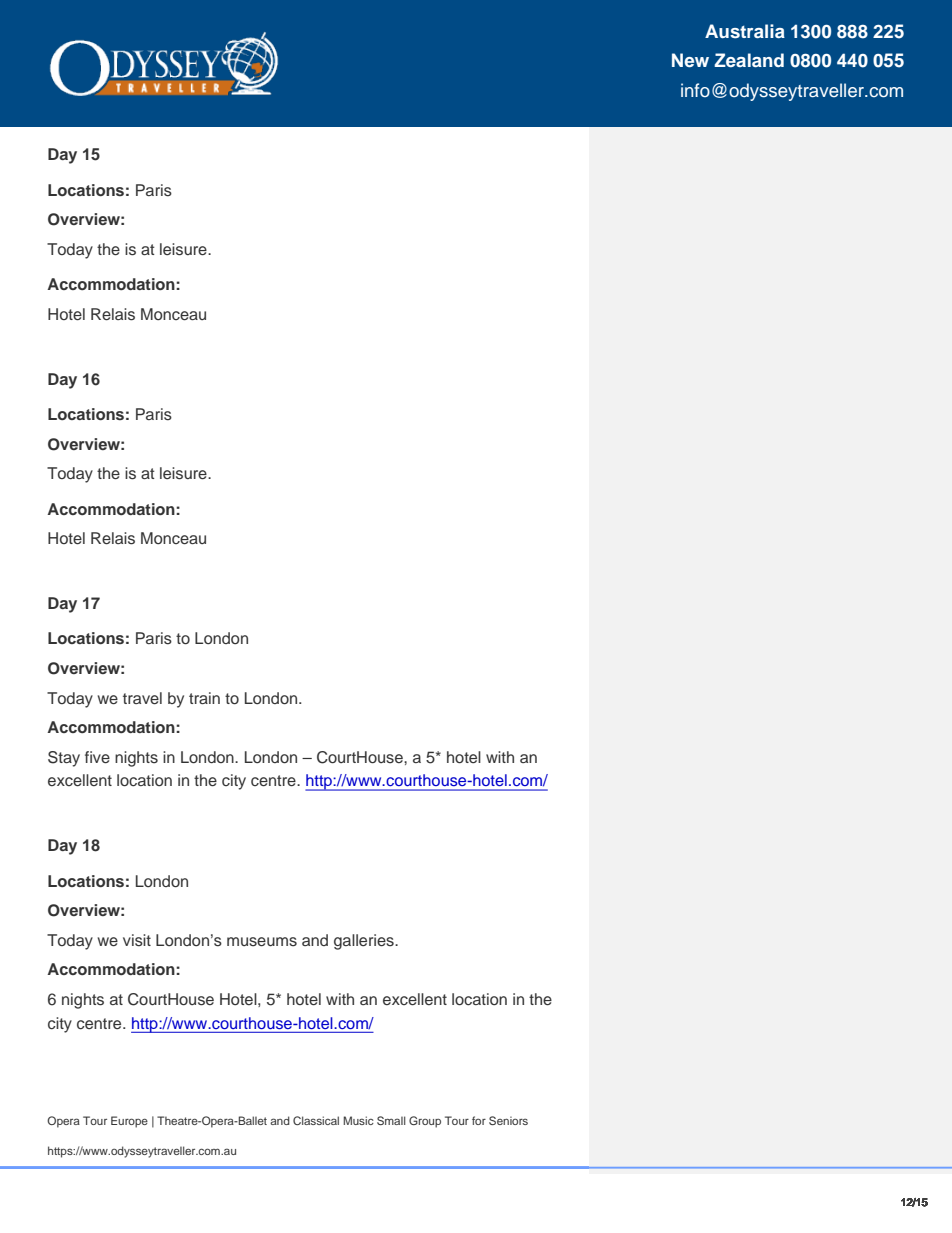 This image has height=1233, width=952. What do you see at coordinates (745, 31) in the image?
I see `Australia` at bounding box center [745, 31].
